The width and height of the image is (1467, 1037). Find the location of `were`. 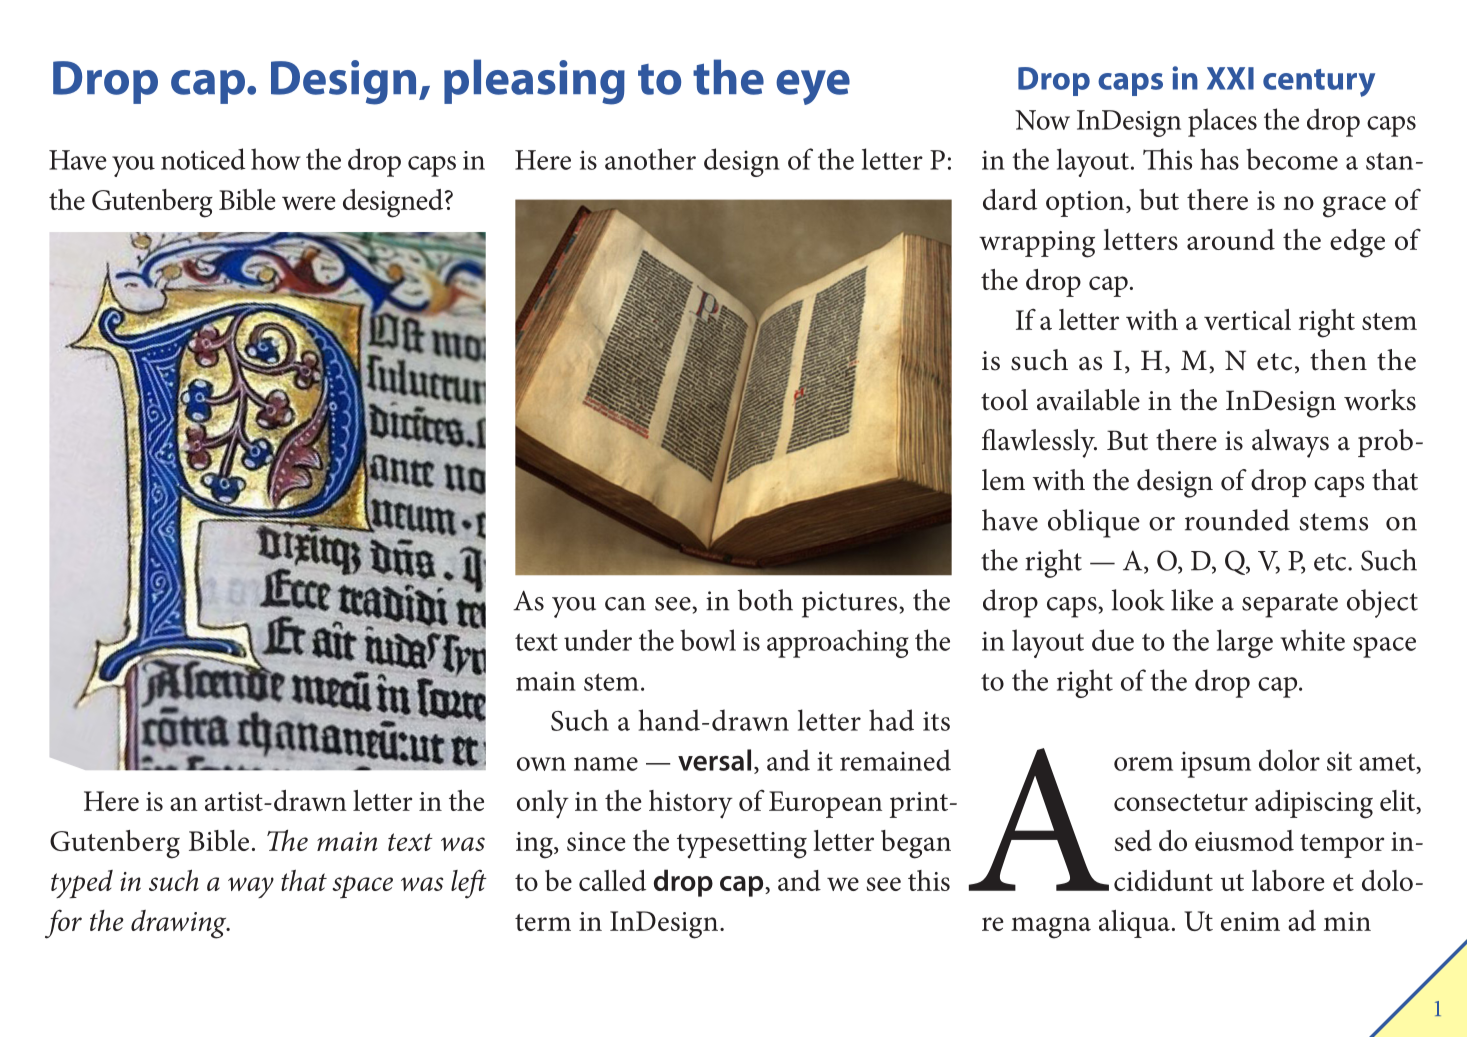

were is located at coordinates (309, 203).
